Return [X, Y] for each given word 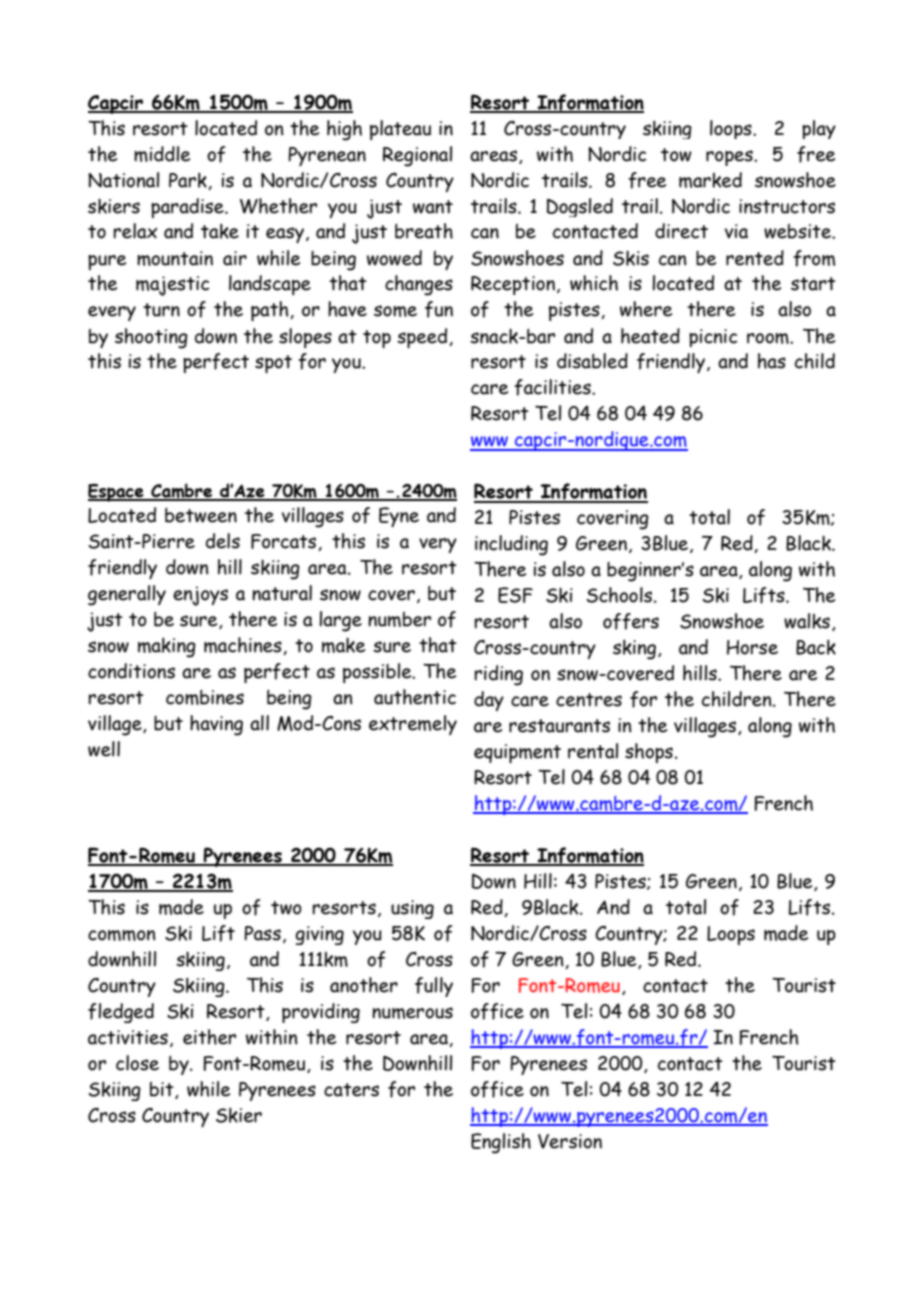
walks [807, 621]
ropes [730, 158]
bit [163, 1090]
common [122, 935]
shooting [151, 338]
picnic [713, 338]
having [216, 725]
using [412, 909]
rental [593, 751]
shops [649, 753]
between [201, 515]
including [511, 545]
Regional [417, 156]
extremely [413, 725]
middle [162, 154]
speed [422, 338]
